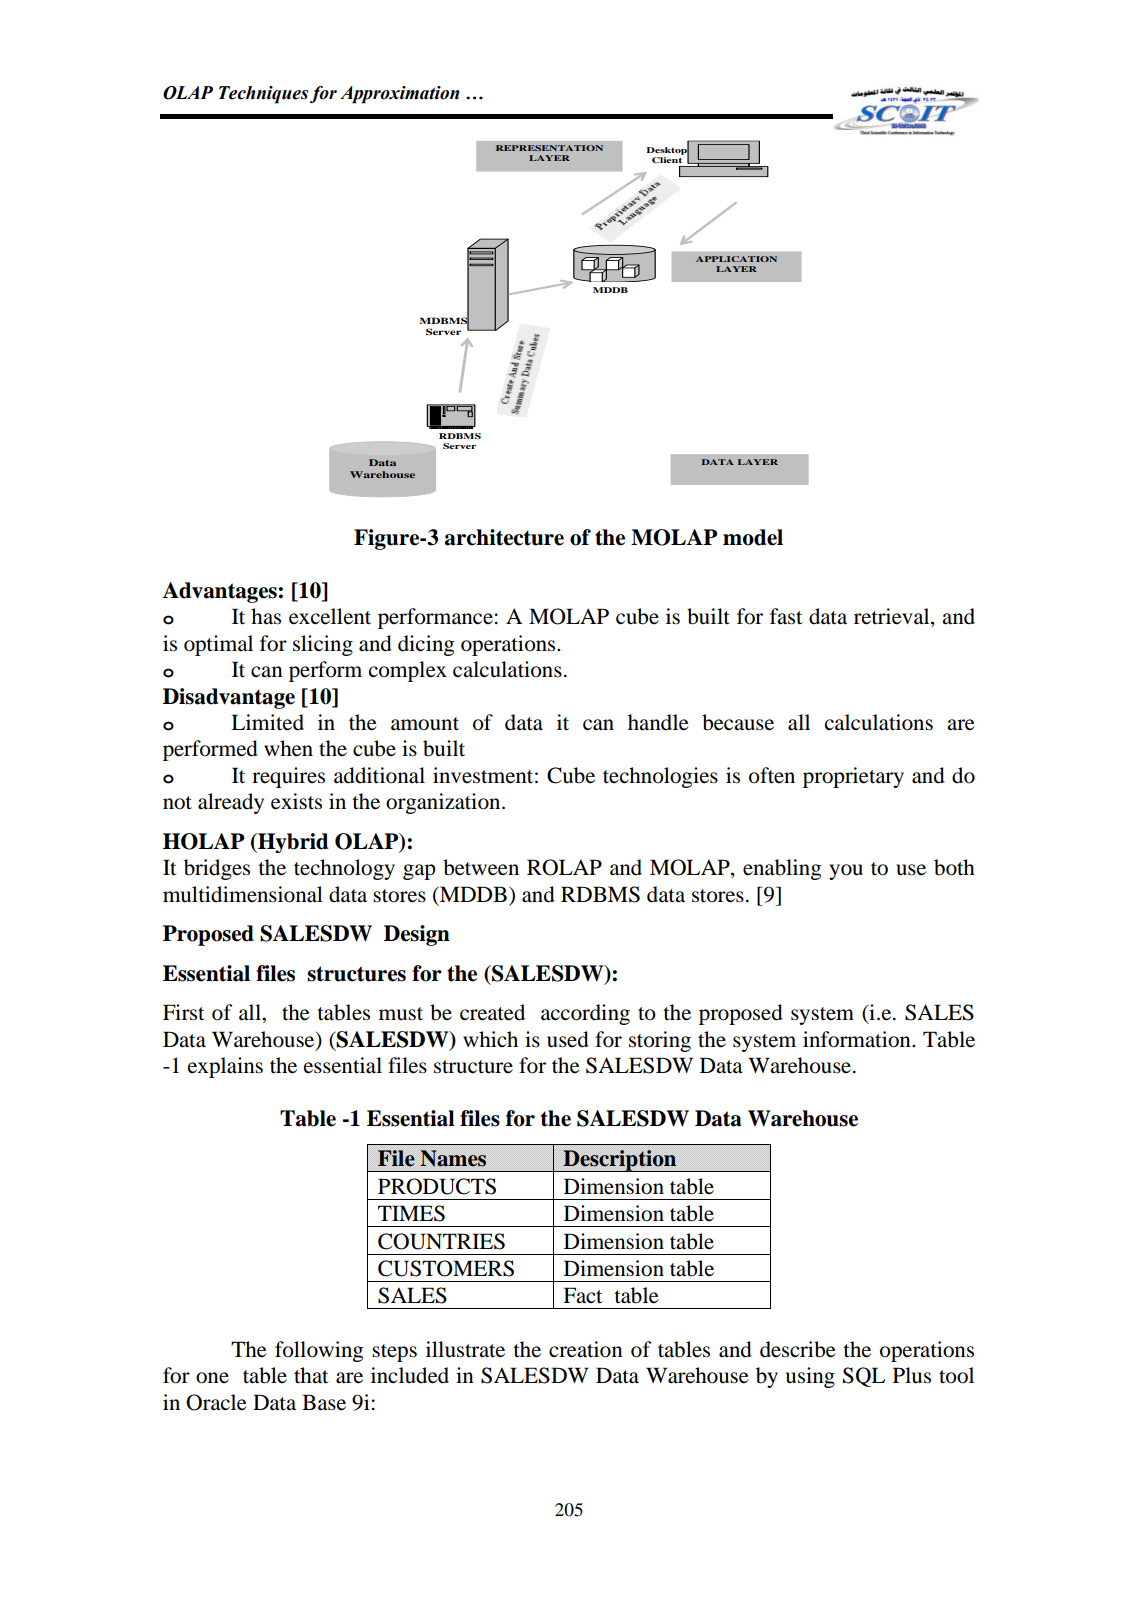  I want to click on First, so click(184, 1012).
